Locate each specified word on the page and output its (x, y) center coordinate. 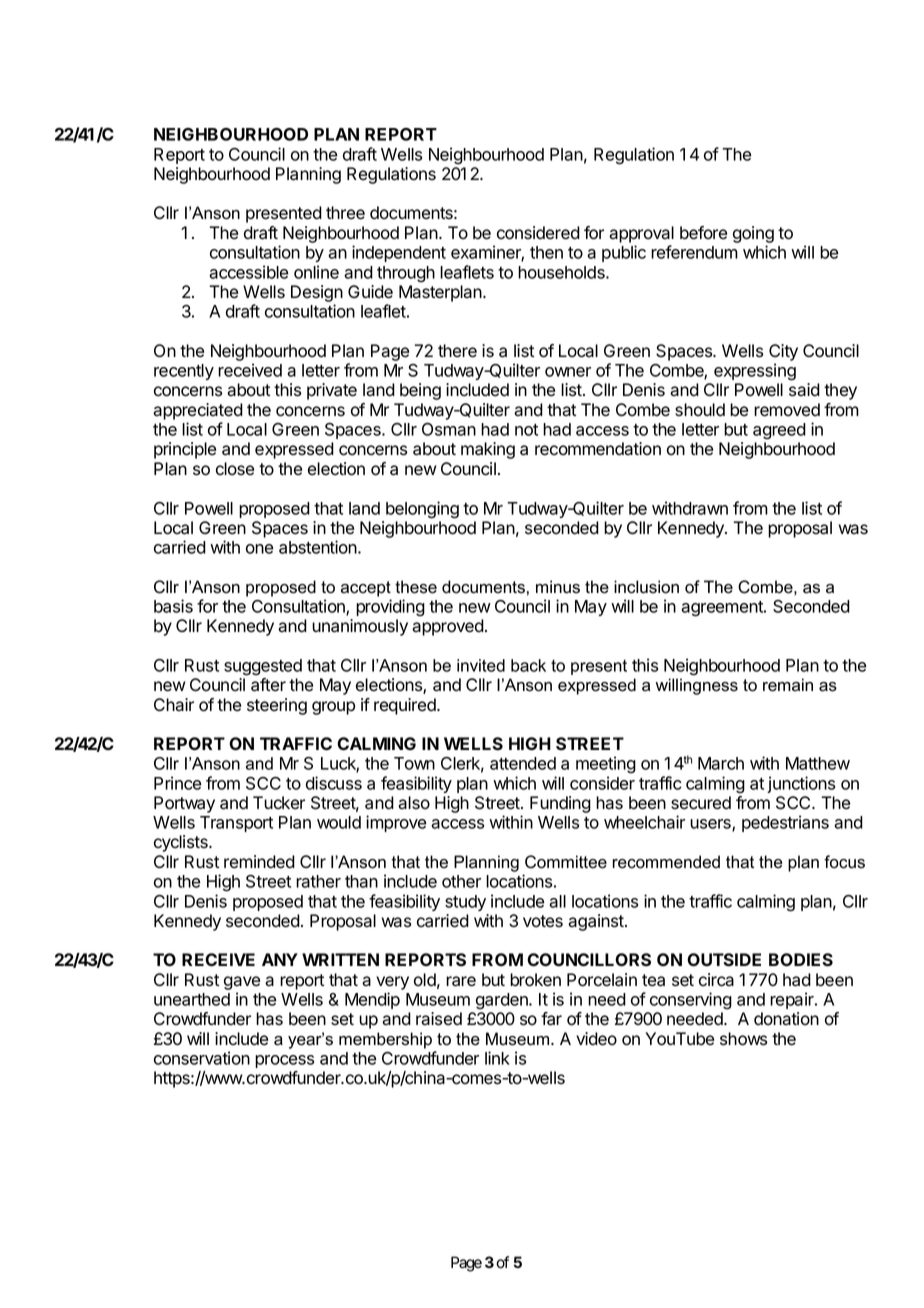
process (284, 1061)
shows (743, 1039)
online (316, 272)
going (753, 234)
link (497, 1058)
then (546, 252)
